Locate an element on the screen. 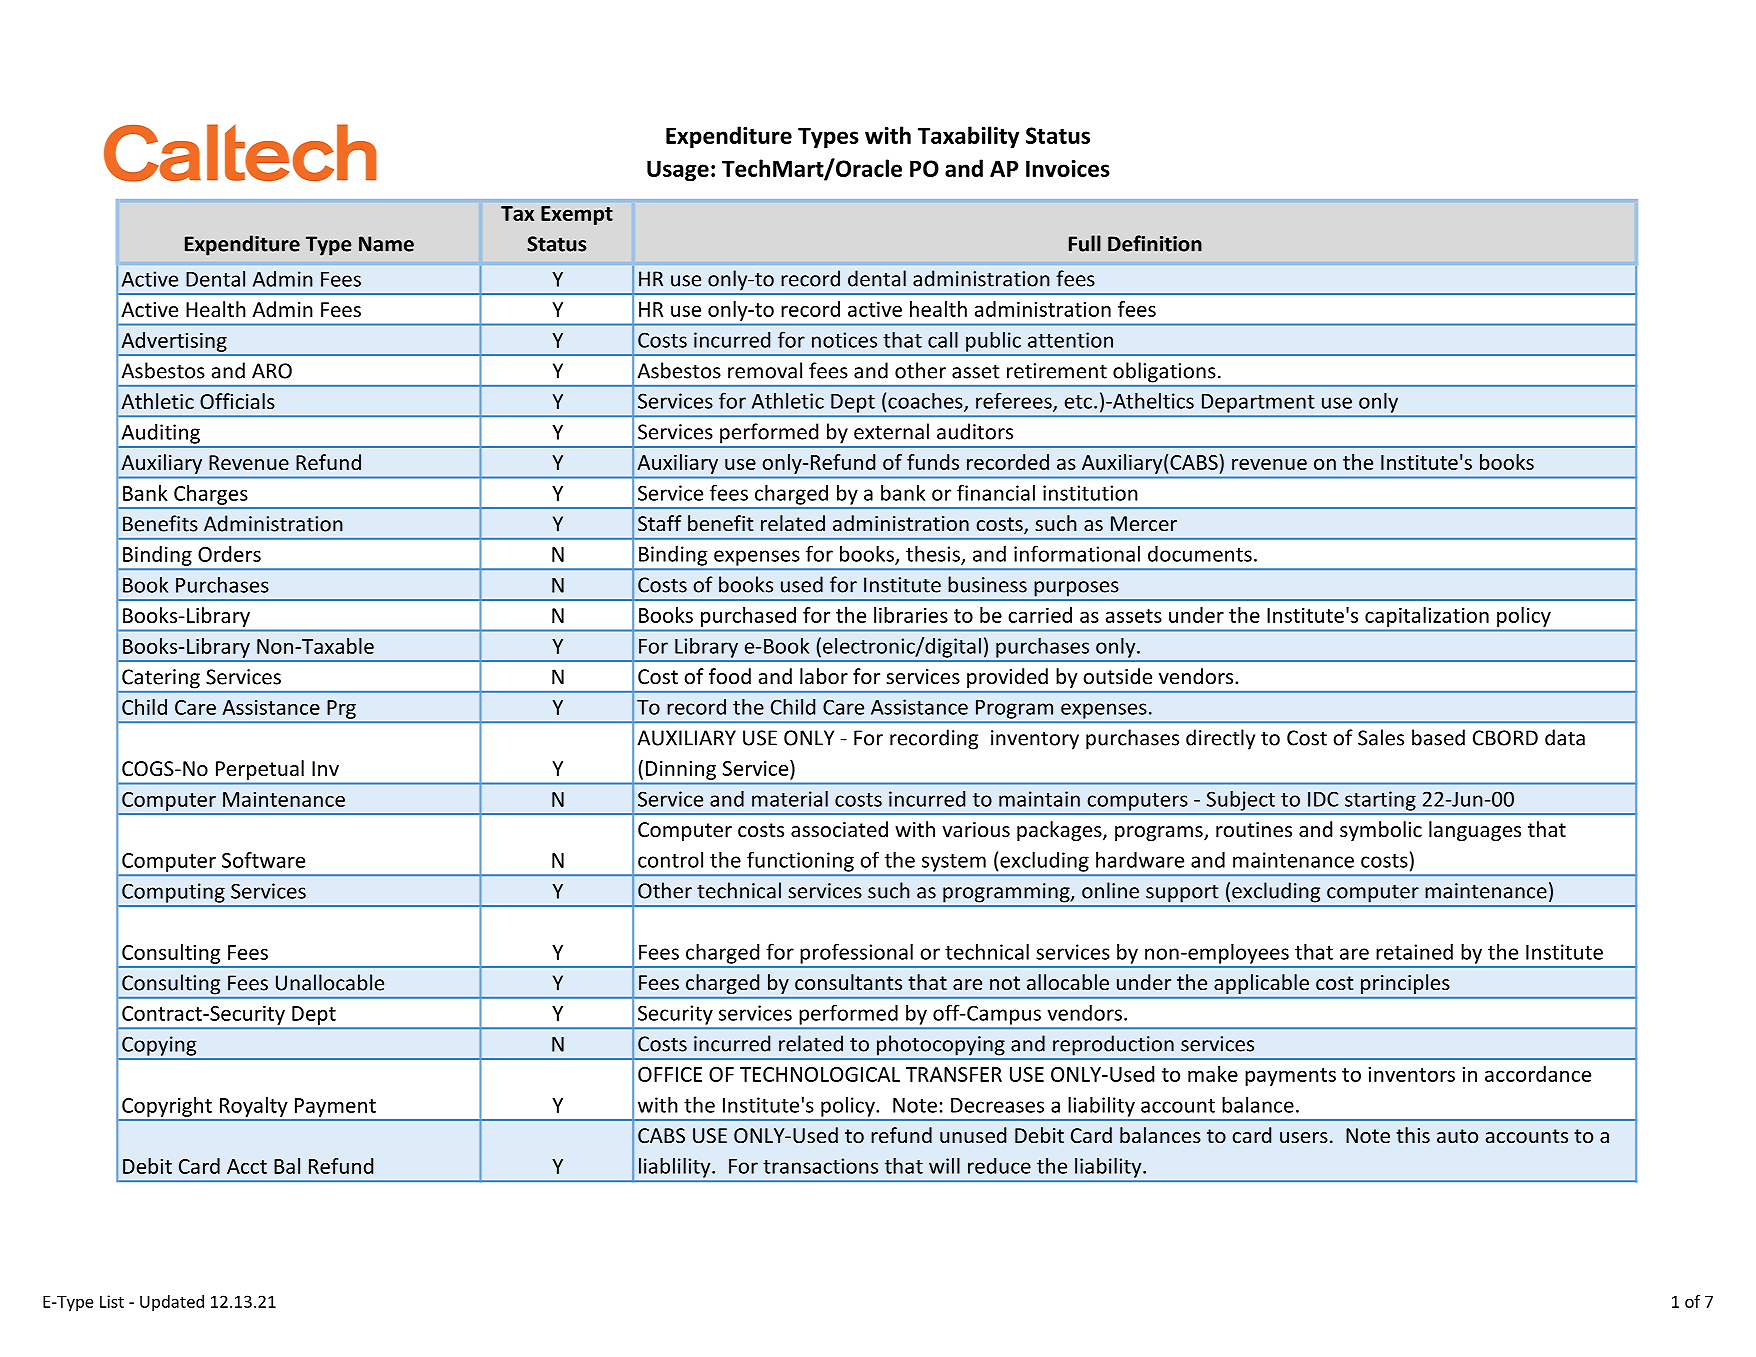 This screenshot has height=1357, width=1756. transactions is located at coordinates (820, 1166).
